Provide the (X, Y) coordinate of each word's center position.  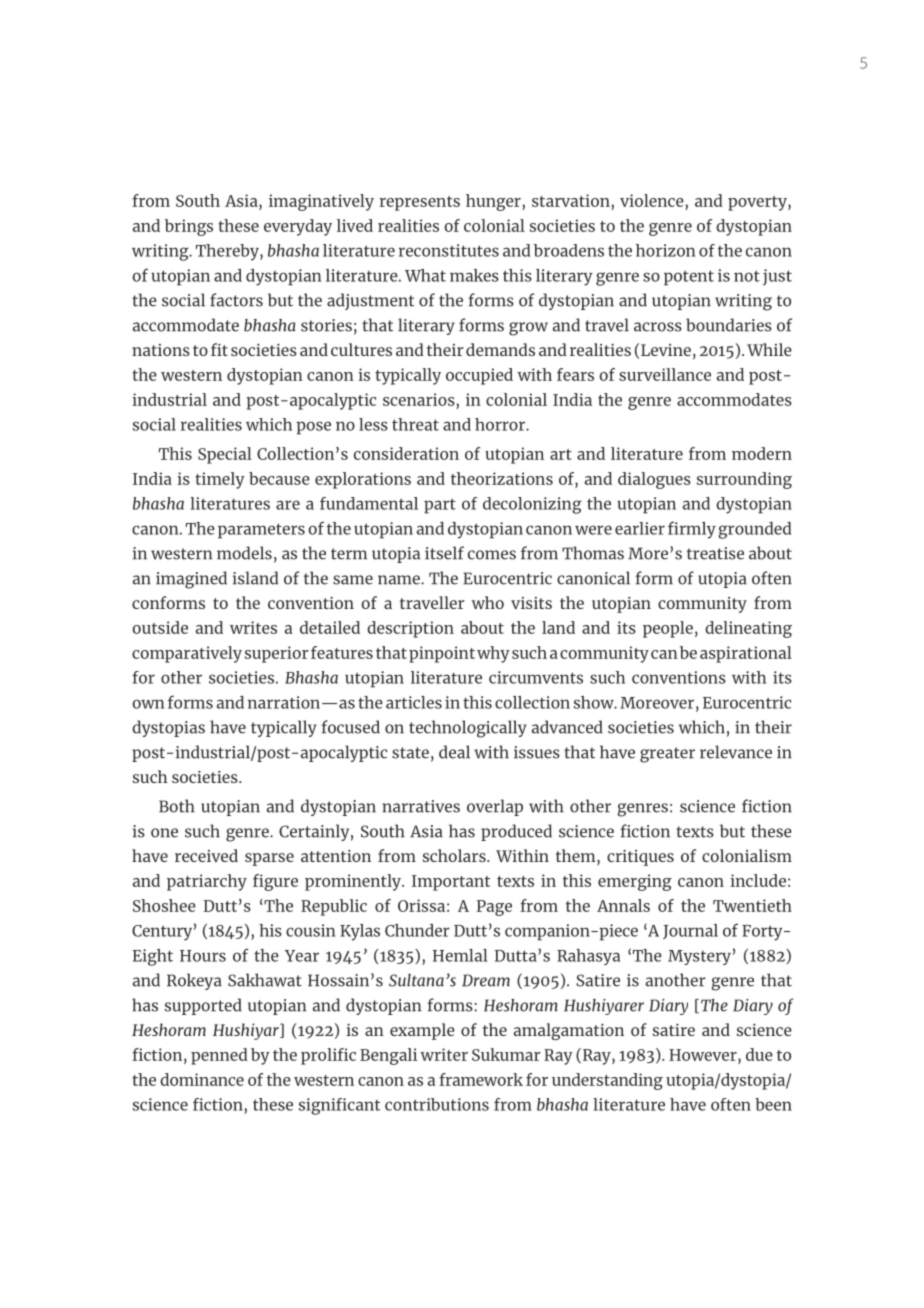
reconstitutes (449, 250)
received (206, 855)
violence (653, 200)
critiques (640, 858)
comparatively (187, 654)
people (668, 629)
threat (415, 424)
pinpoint (442, 654)
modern (762, 453)
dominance (202, 1079)
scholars (455, 855)
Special (225, 455)
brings (189, 227)
